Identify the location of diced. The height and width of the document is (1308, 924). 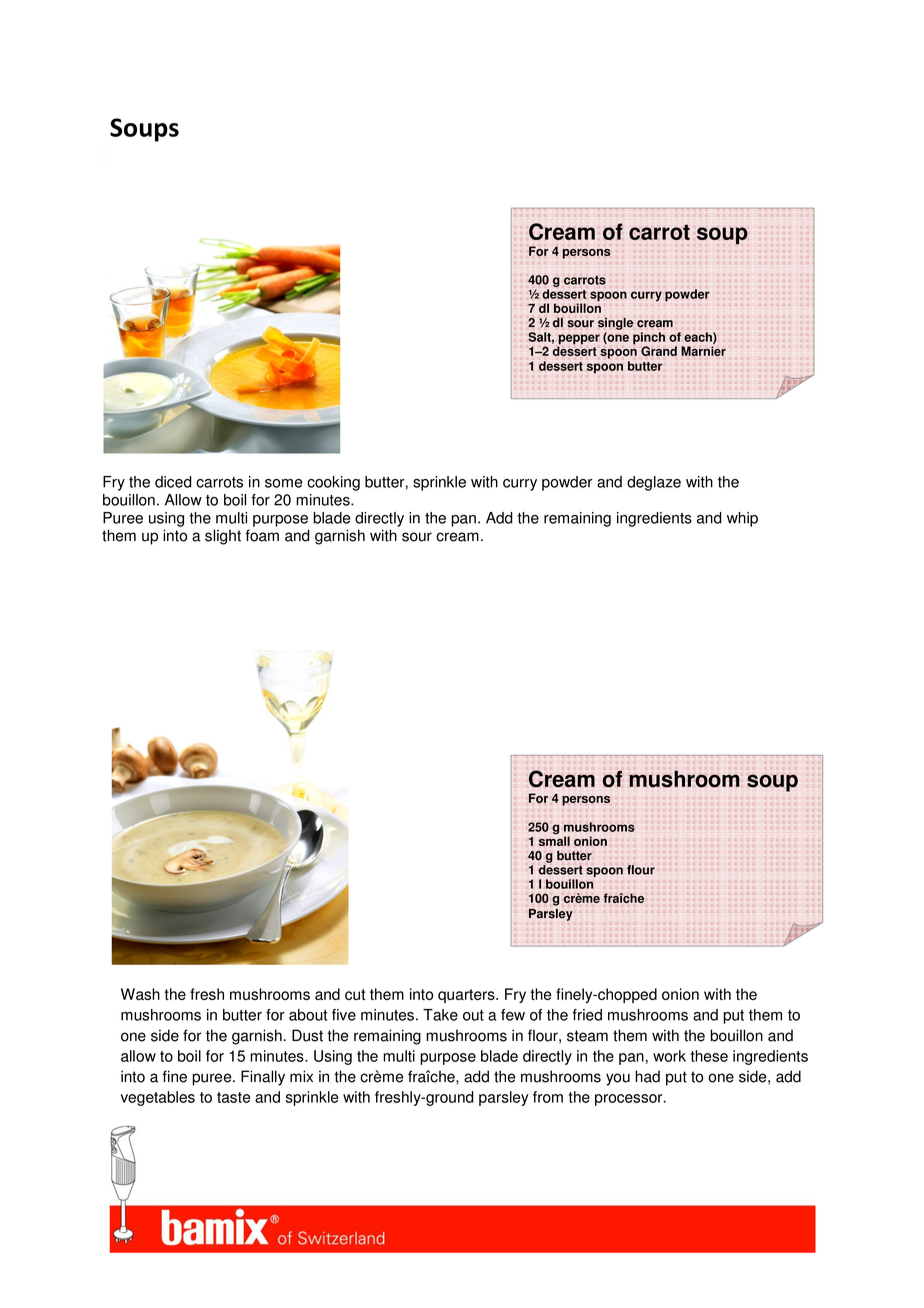
(173, 482).
